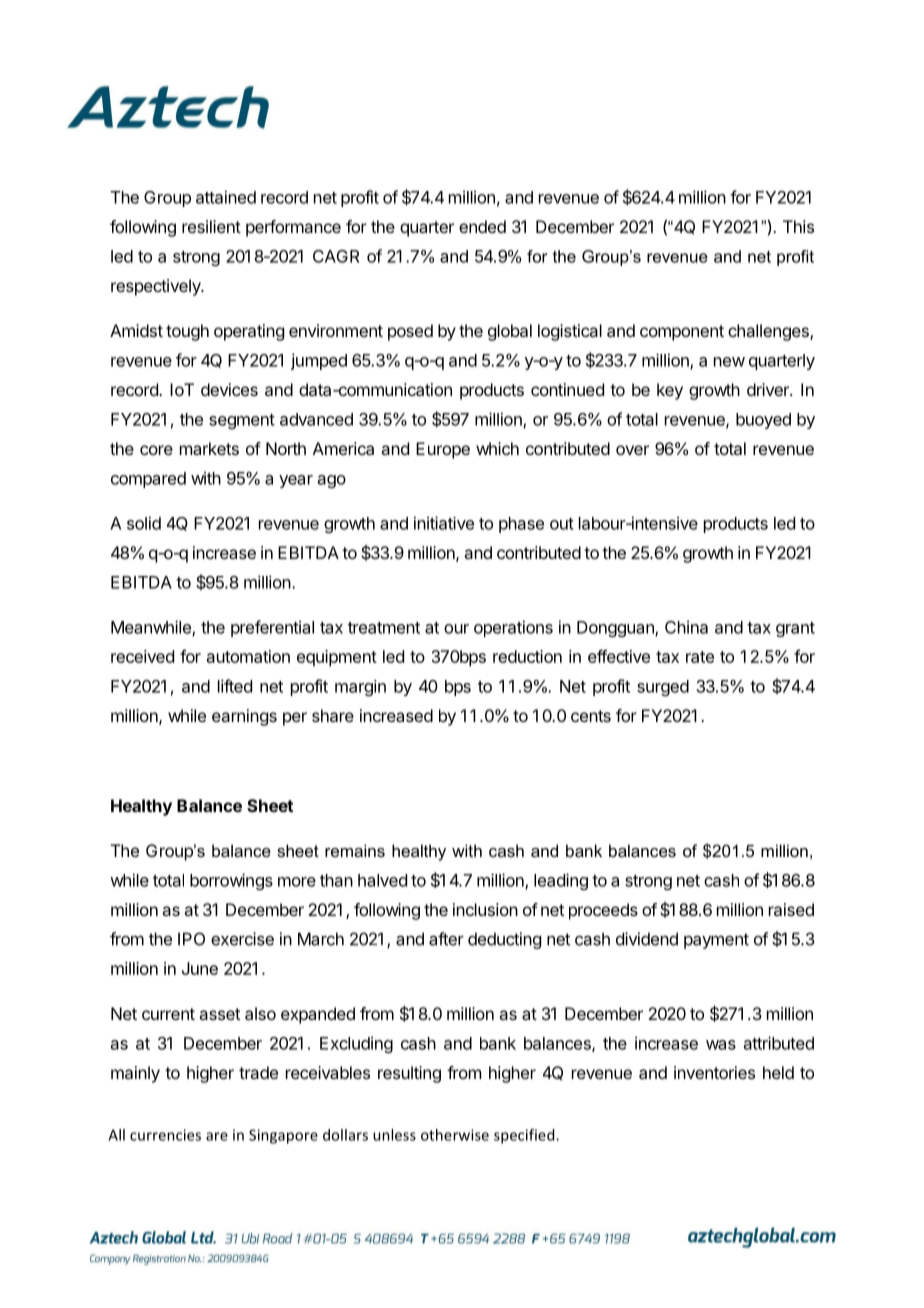  I want to click on solid, so click(144, 523).
